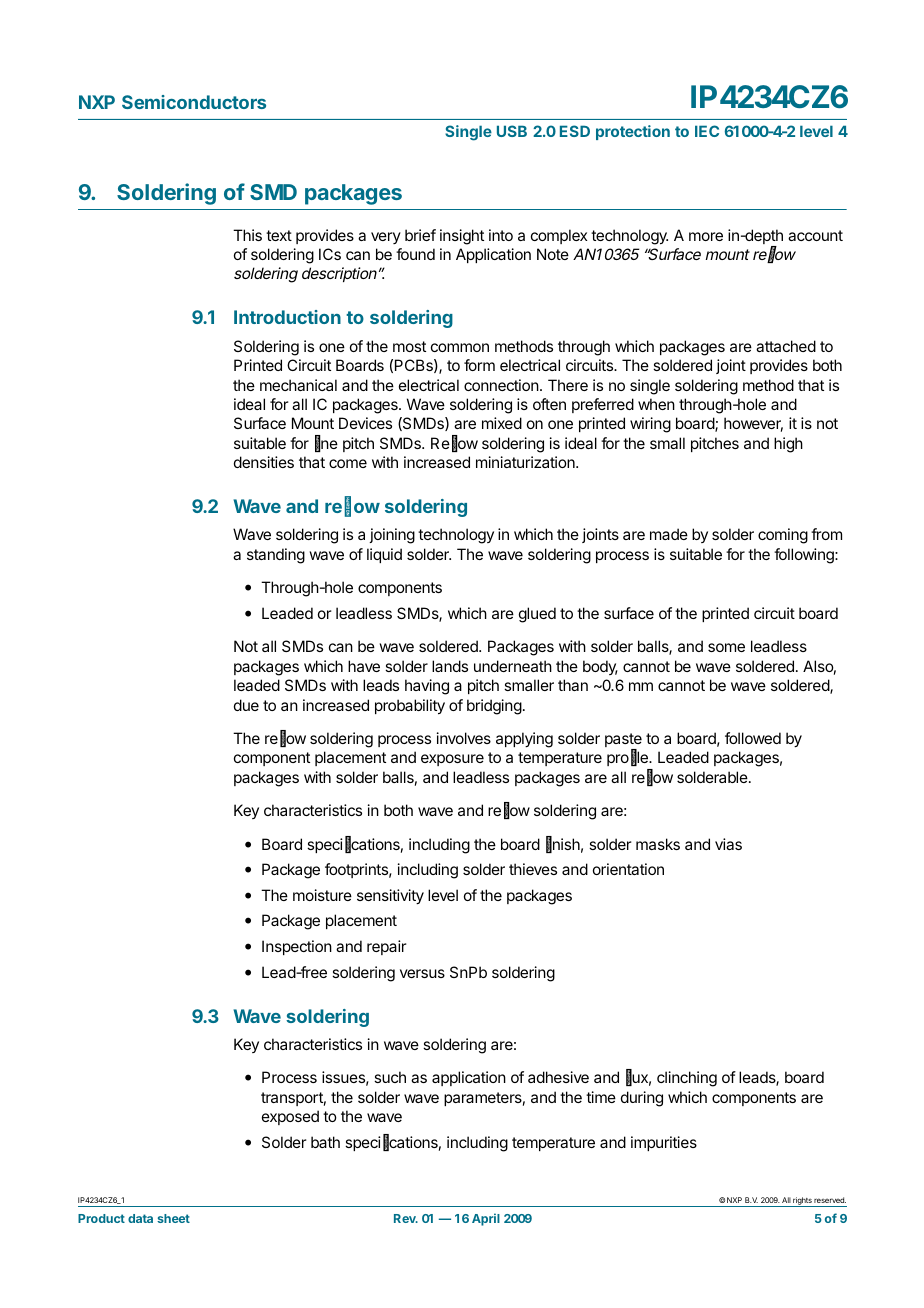 The height and width of the screenshot is (1308, 924). I want to click on IEC, so click(707, 131).
